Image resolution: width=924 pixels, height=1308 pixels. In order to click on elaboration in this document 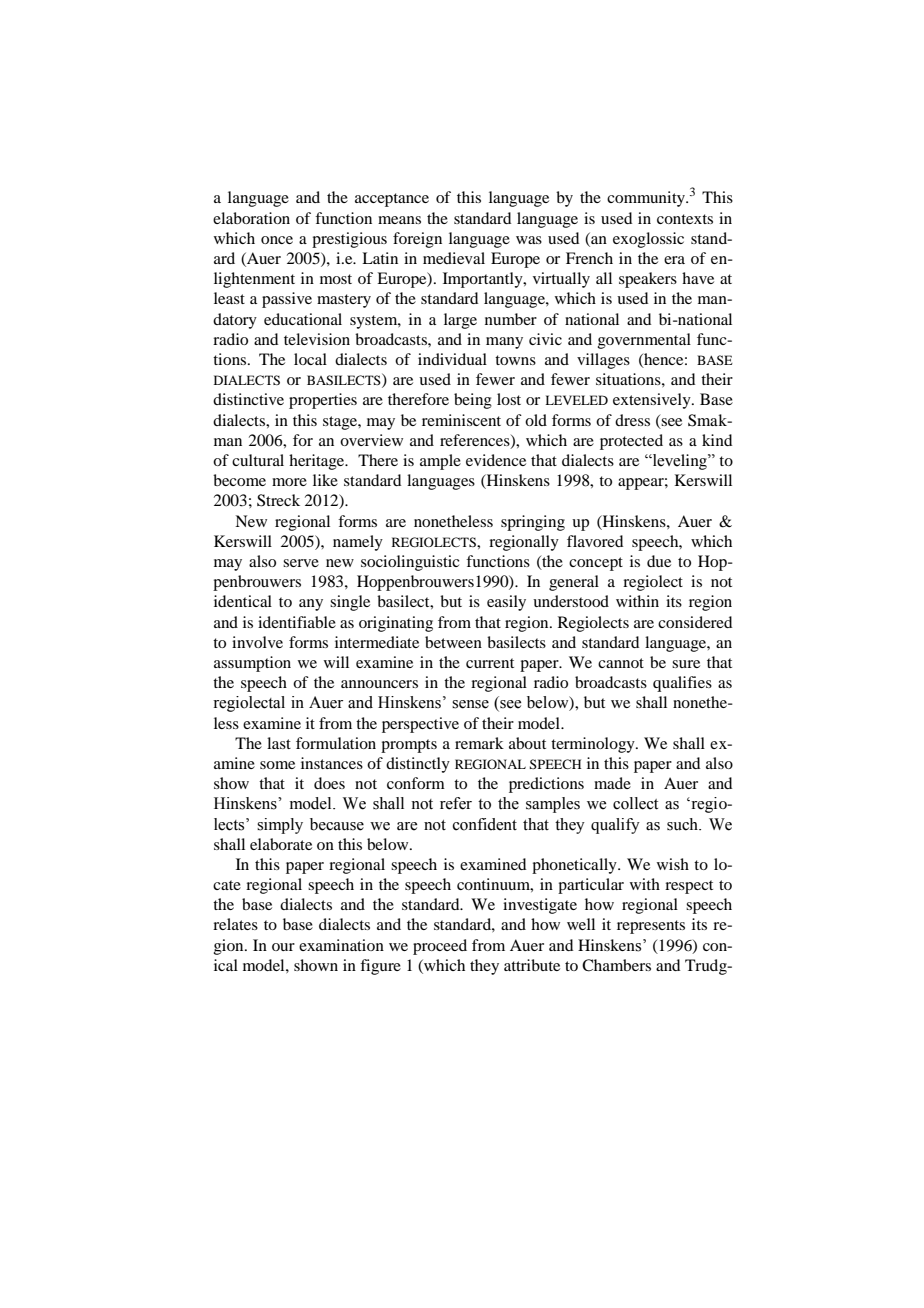, I will do `click(251, 218)`.
